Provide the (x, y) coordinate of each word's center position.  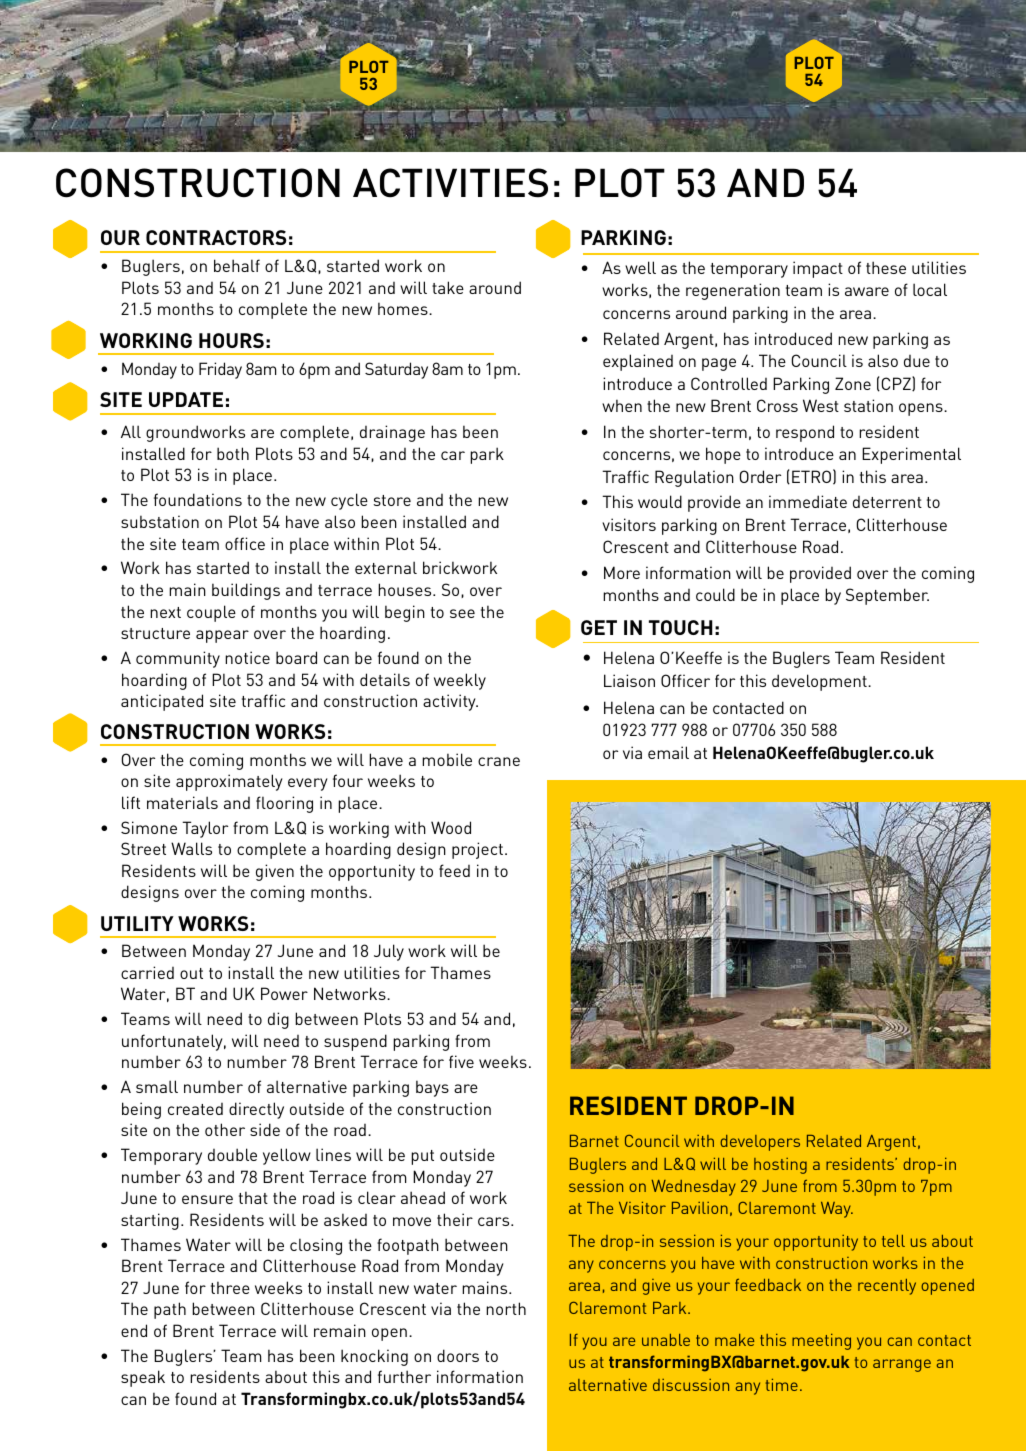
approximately (229, 782)
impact (818, 269)
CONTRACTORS (216, 237)
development (820, 682)
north (506, 1308)
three (230, 1287)
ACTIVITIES (450, 183)
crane (499, 761)
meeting (821, 1342)
